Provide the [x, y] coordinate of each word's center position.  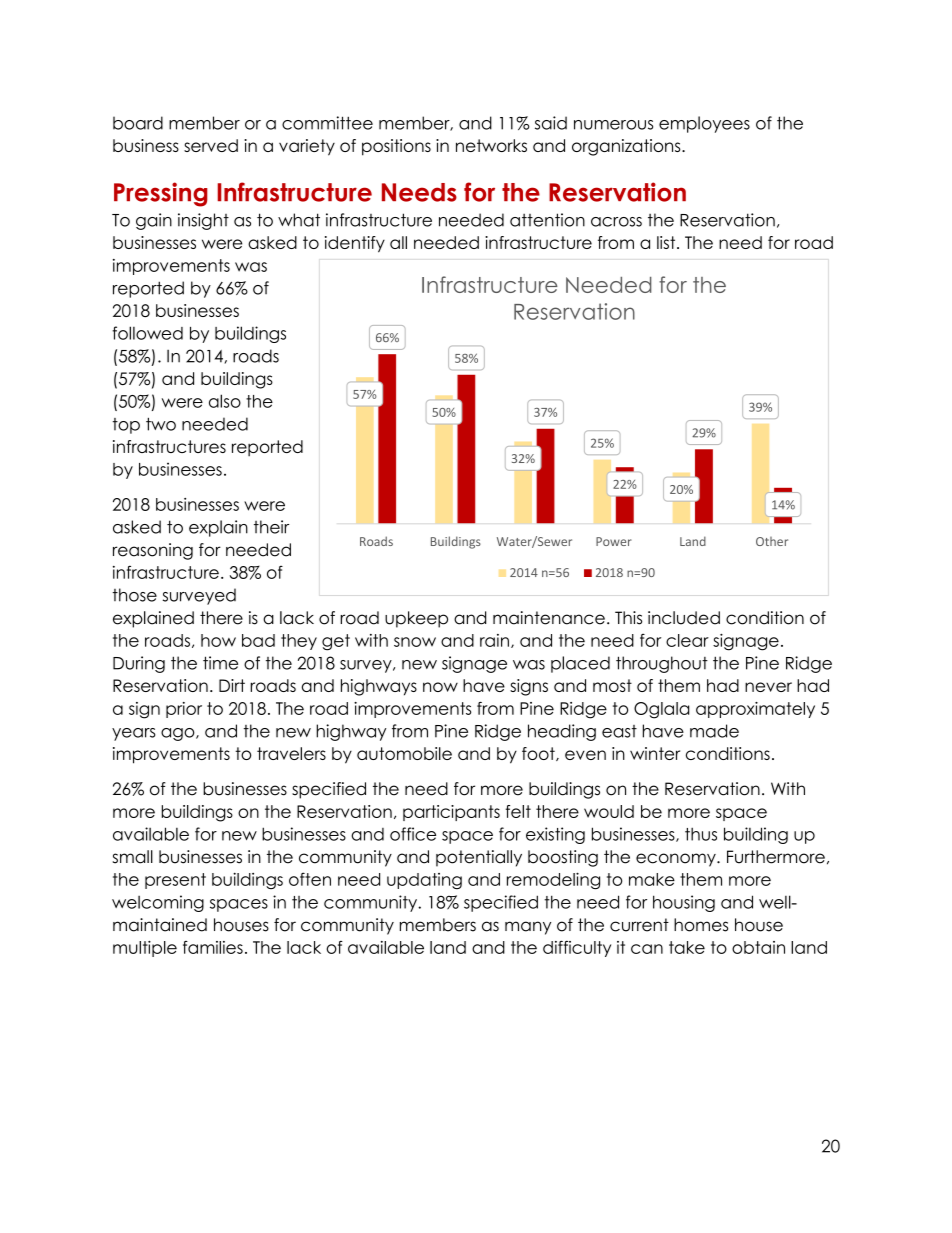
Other [772, 541]
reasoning [153, 551]
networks [491, 145]
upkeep [416, 619]
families [213, 947]
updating [424, 881]
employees [704, 124]
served [211, 145]
